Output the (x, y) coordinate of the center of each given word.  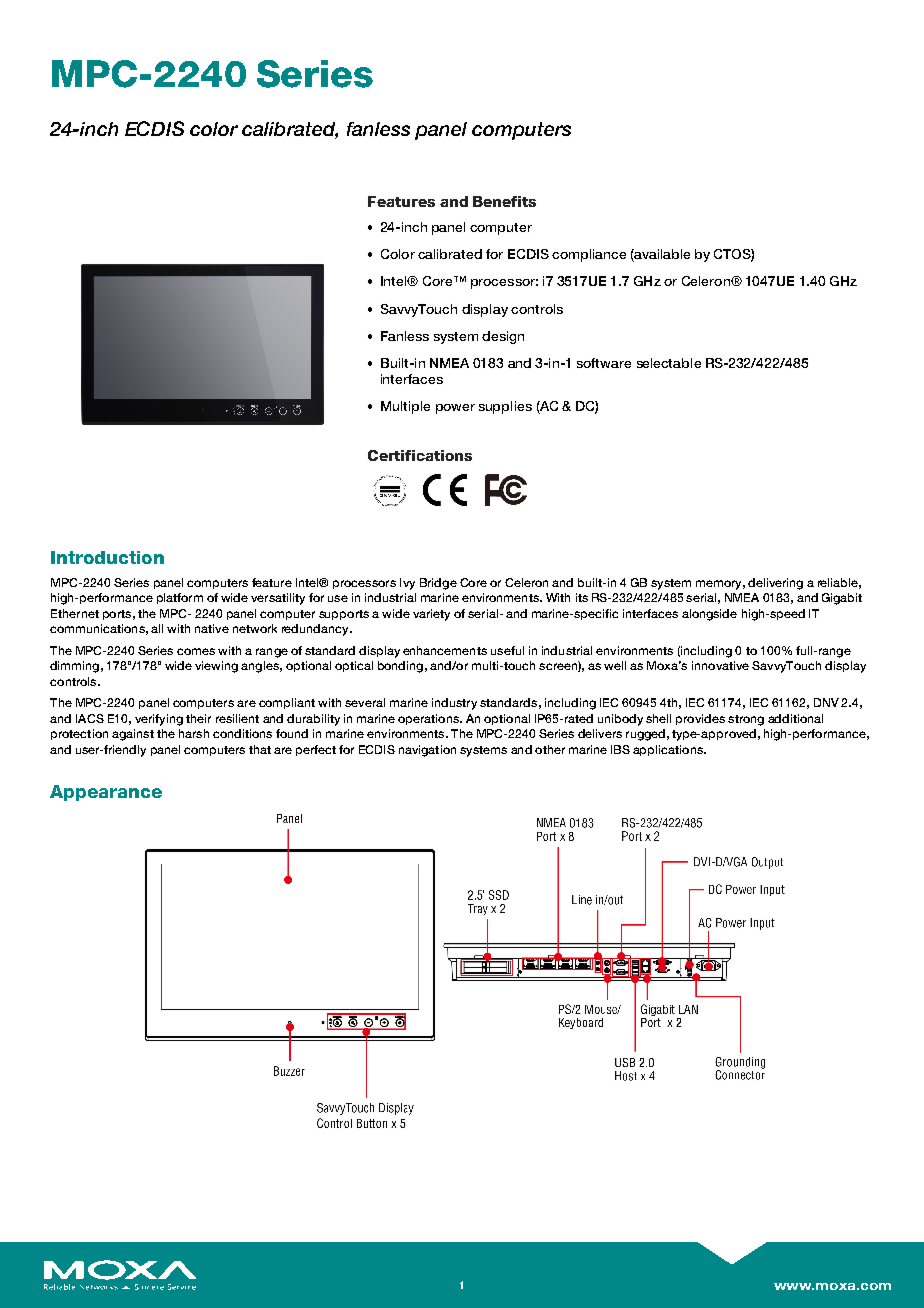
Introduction (107, 557)
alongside (709, 615)
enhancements (445, 650)
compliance (589, 255)
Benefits (504, 201)
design (503, 337)
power (455, 409)
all (157, 628)
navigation (427, 751)
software (604, 363)
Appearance (106, 793)
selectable (669, 363)
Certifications (420, 455)
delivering (775, 584)
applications (669, 750)
